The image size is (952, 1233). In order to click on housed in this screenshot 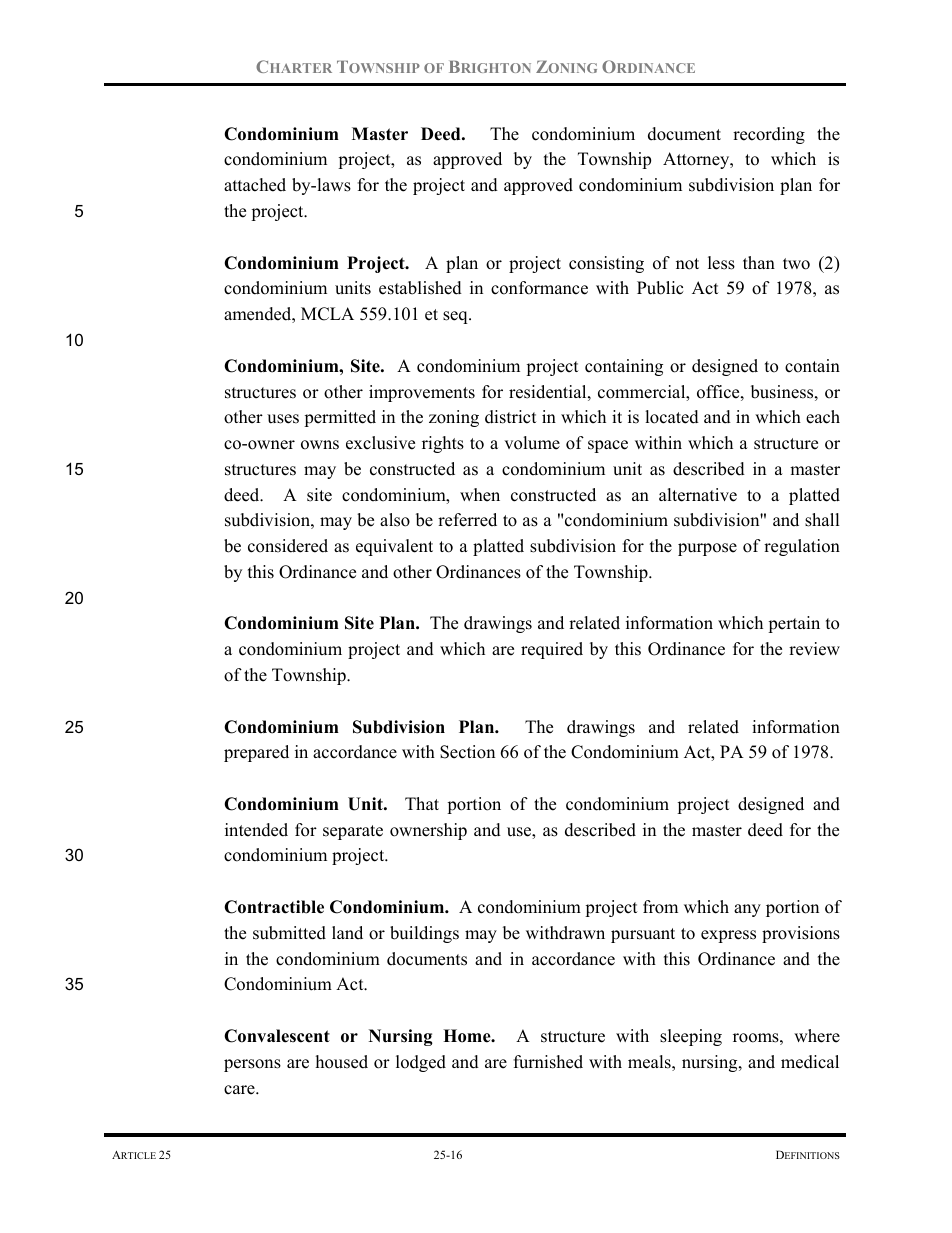, I will do `click(342, 1062)`.
